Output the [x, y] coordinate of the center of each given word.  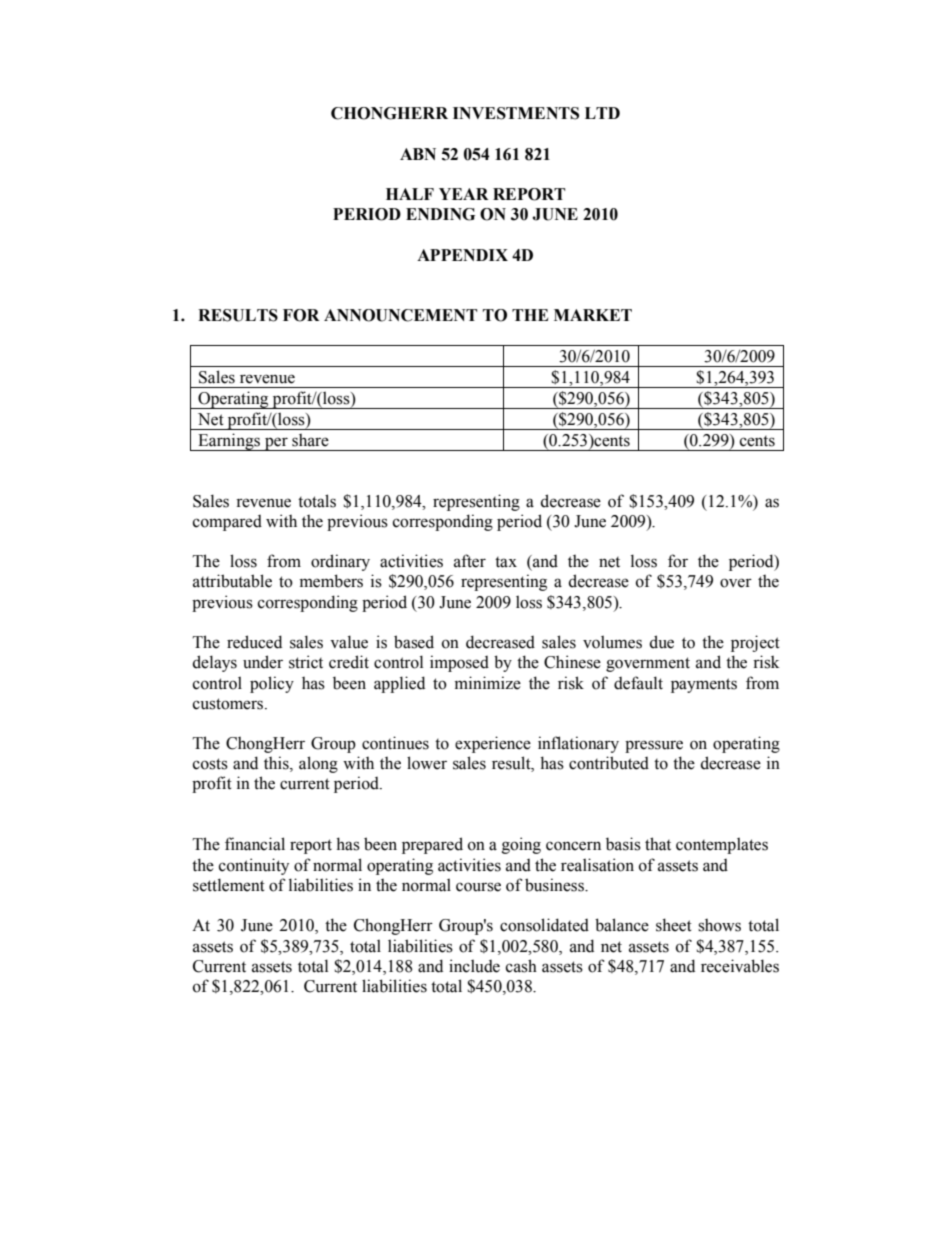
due [661, 642]
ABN [418, 154]
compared [227, 523]
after [470, 561]
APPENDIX [462, 255]
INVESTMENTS [516, 113]
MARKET [593, 315]
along [318, 764]
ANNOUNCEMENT [400, 315]
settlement [229, 885]
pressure [654, 746]
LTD [602, 113]
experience [493, 744]
